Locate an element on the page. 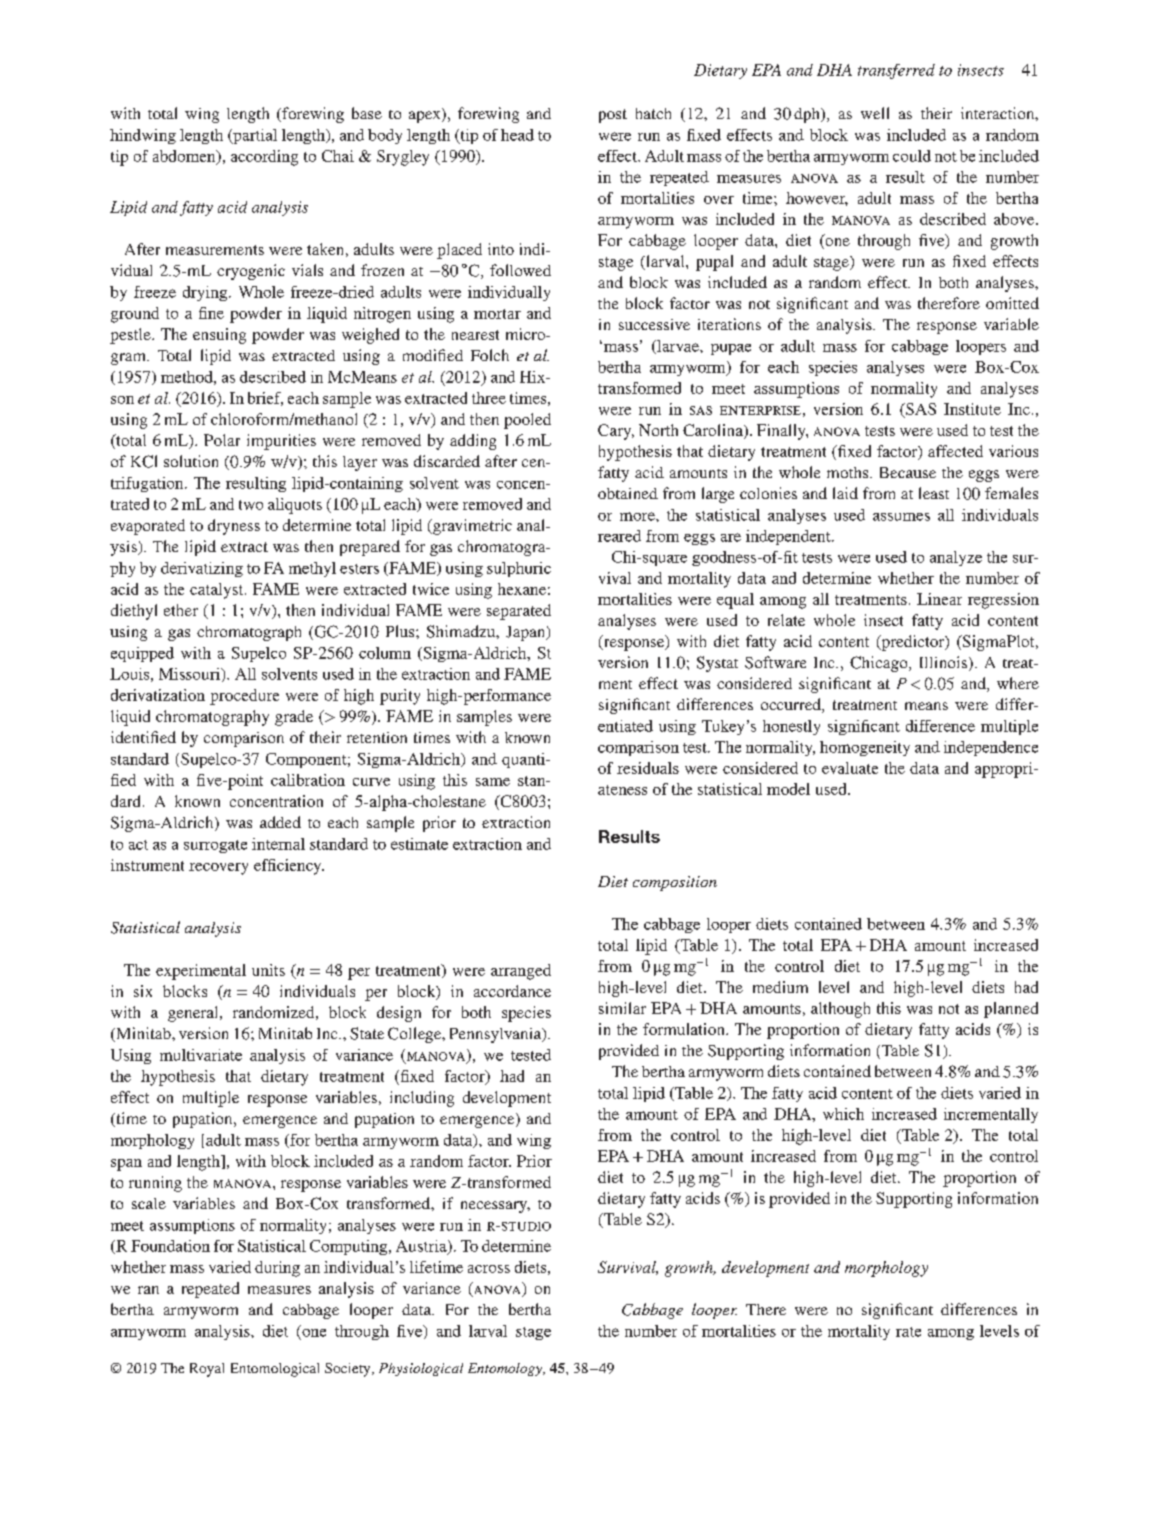  Polar is located at coordinates (222, 440).
